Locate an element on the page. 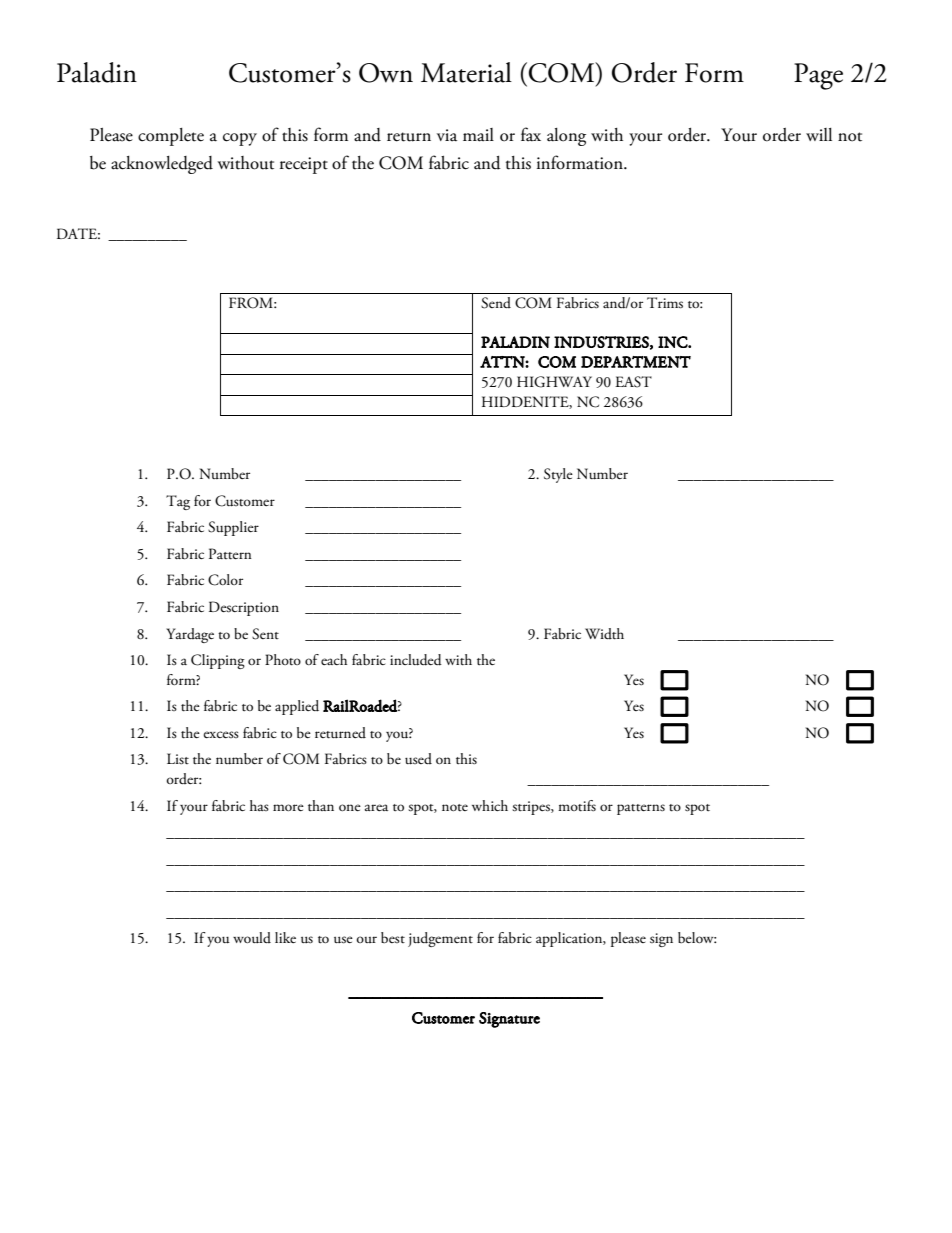 This image has width=952, height=1233. Material is located at coordinates (466, 72).
